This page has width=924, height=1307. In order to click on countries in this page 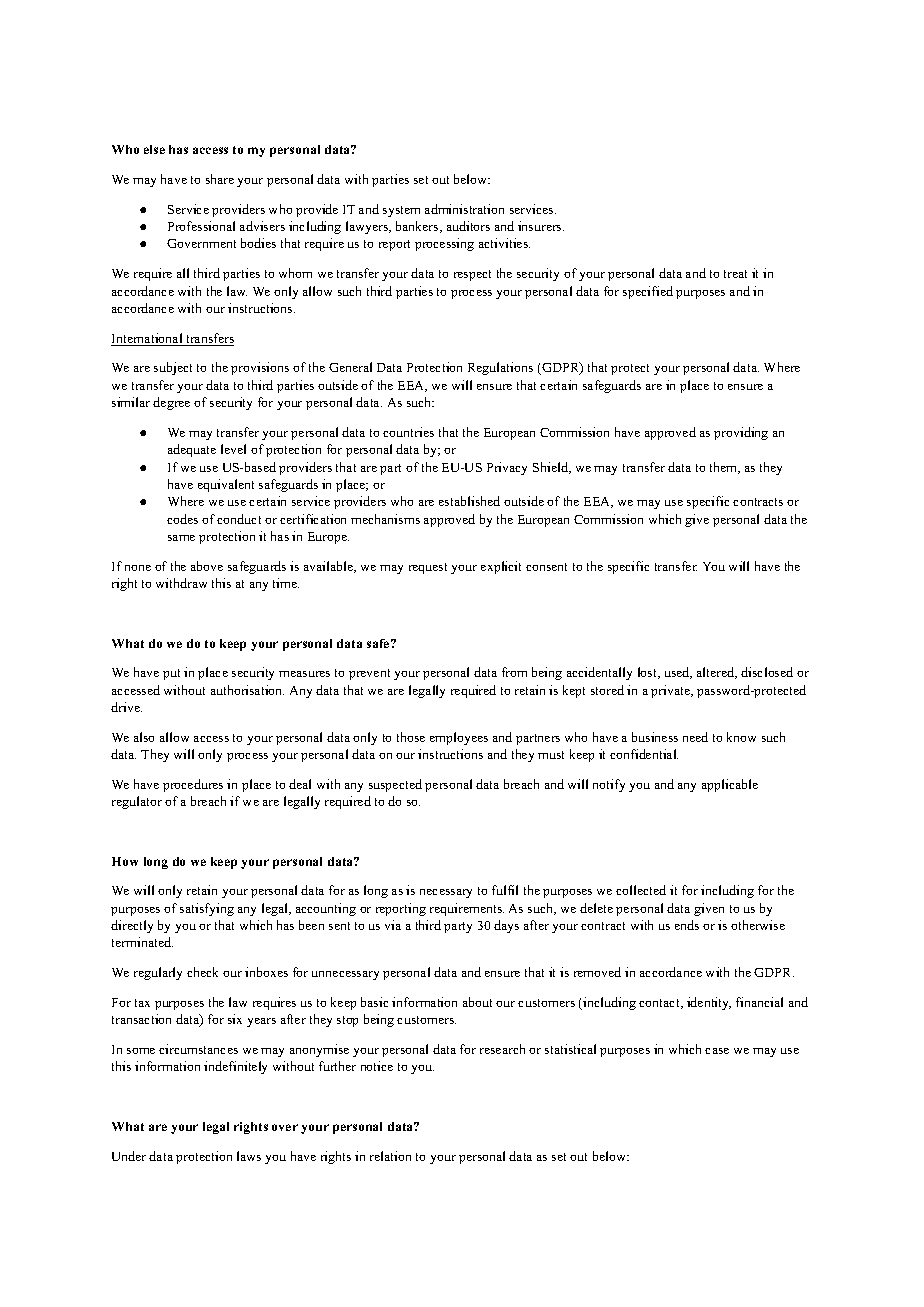, I will do `click(408, 432)`.
